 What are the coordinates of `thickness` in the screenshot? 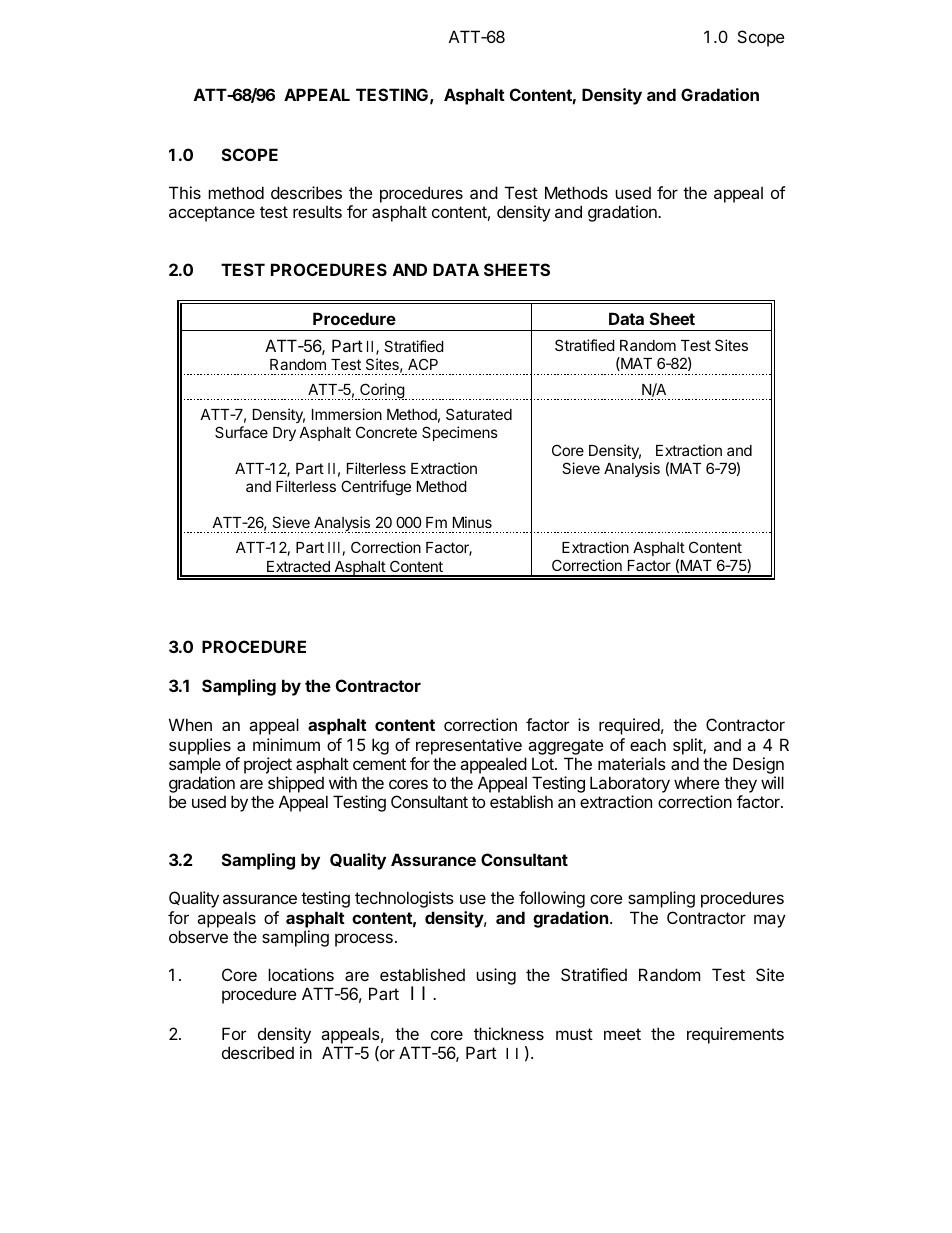 It's located at (509, 1033).
